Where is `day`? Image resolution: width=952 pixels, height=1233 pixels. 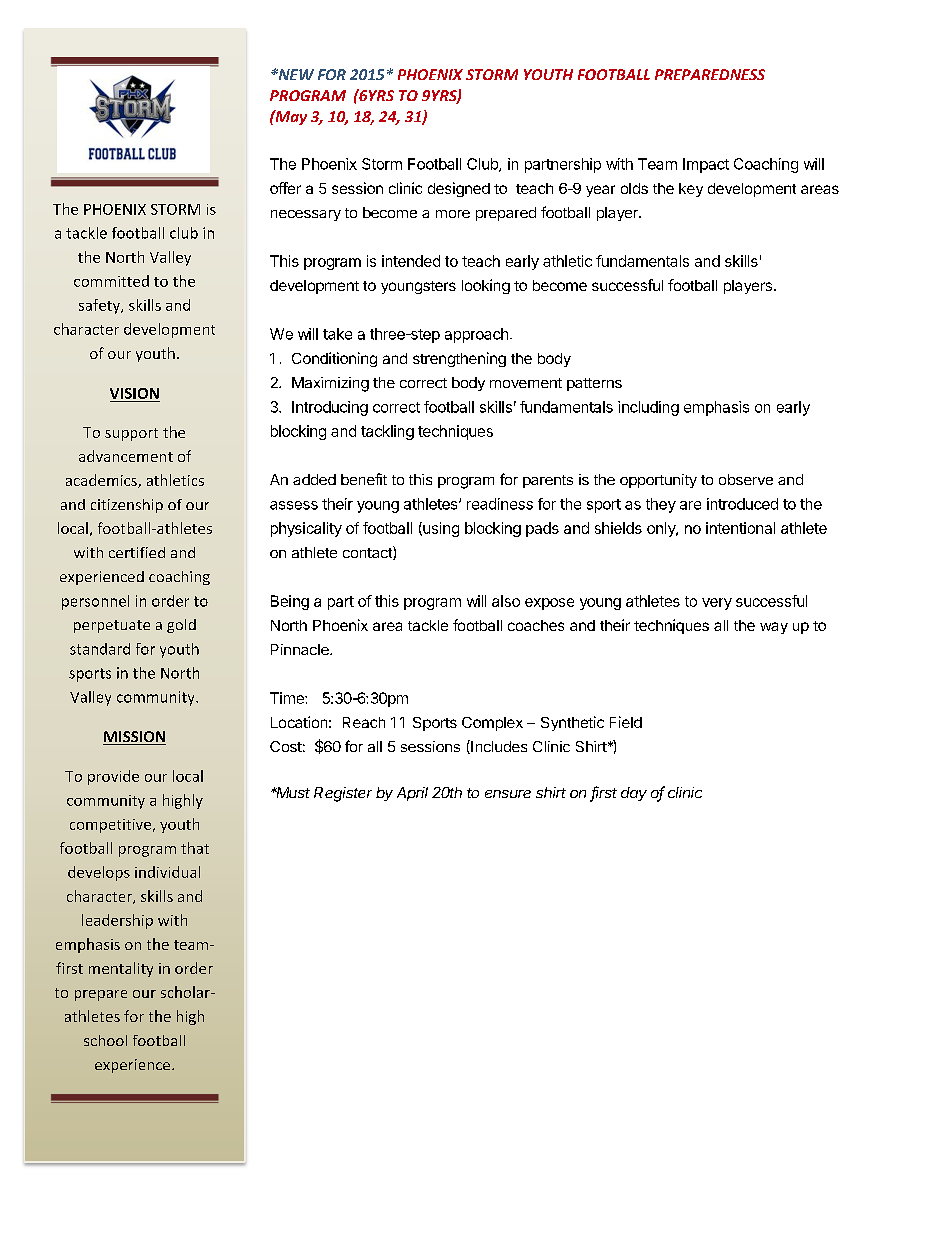
day is located at coordinates (634, 794).
